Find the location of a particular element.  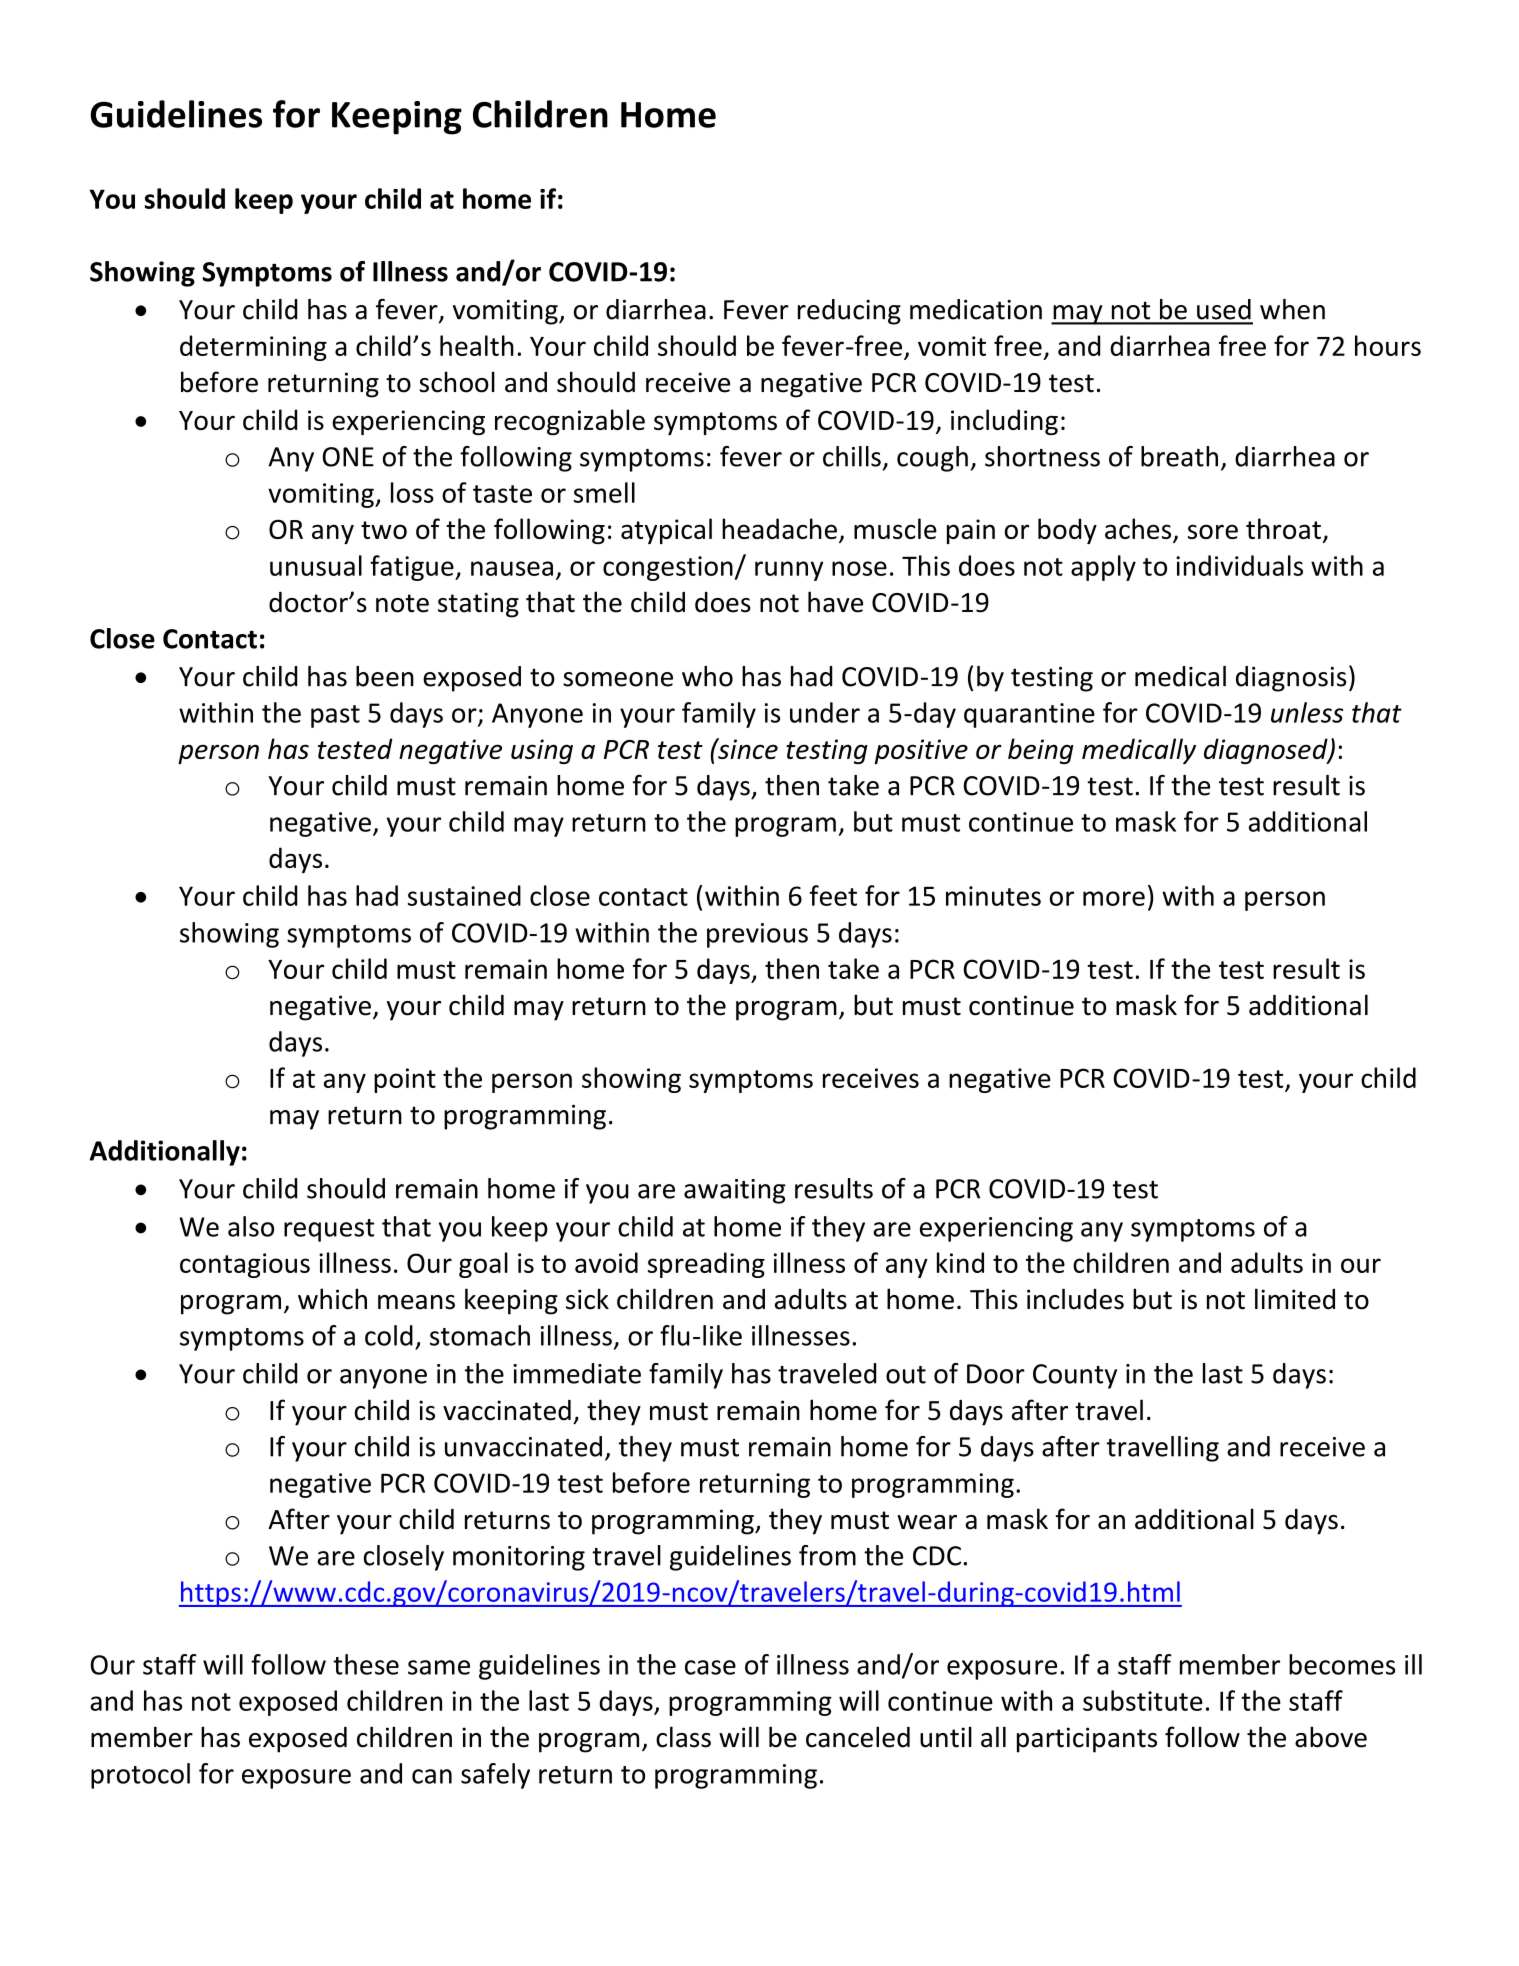

determining is located at coordinates (253, 348).
